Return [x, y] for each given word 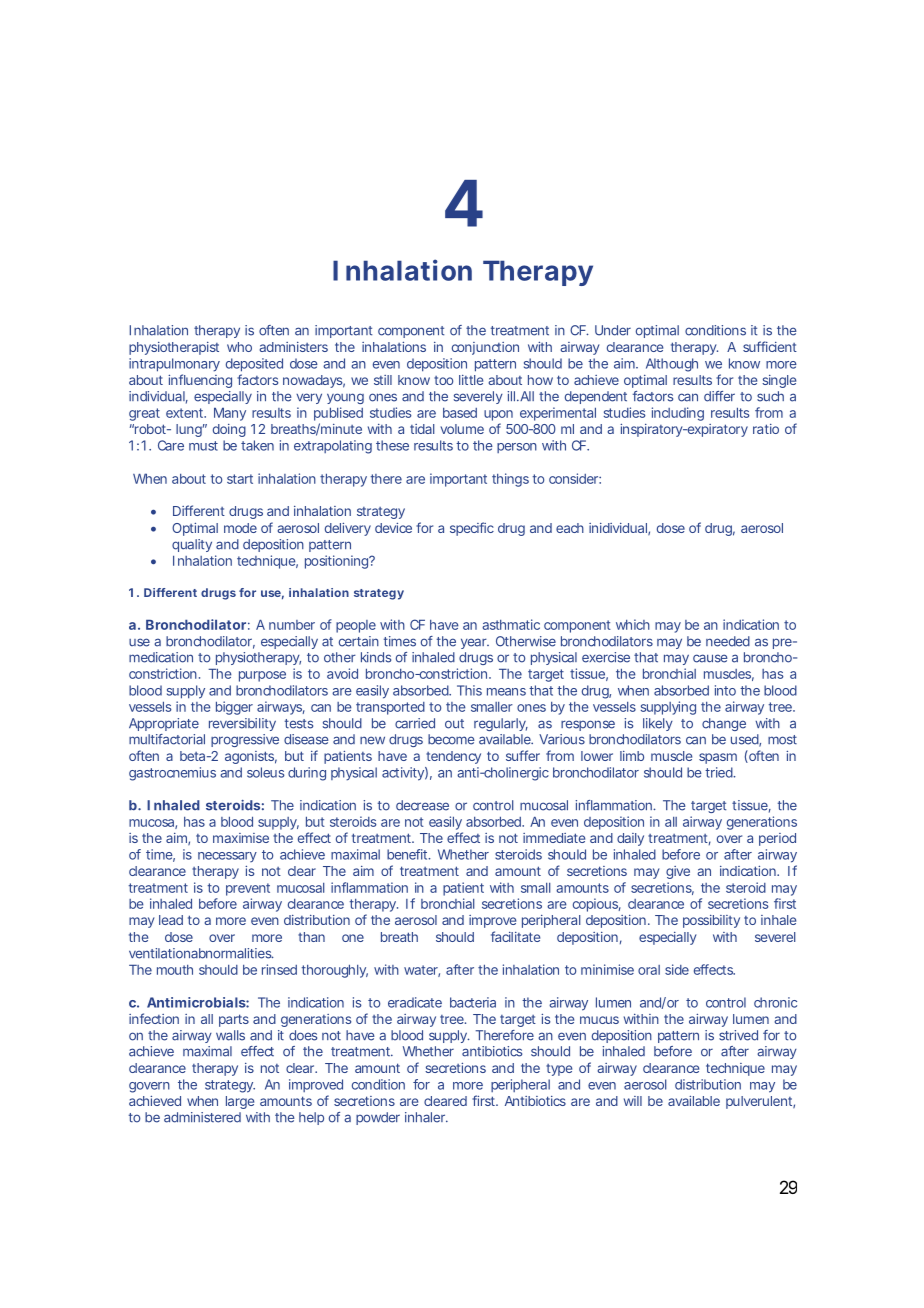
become [451, 739]
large [240, 1102]
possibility [711, 921]
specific [472, 529]
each [570, 528]
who [239, 347]
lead [171, 920]
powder [378, 1118]
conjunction [485, 348]
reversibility [242, 724]
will [633, 1101]
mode [240, 528]
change [724, 724]
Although [672, 365]
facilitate [515, 936]
